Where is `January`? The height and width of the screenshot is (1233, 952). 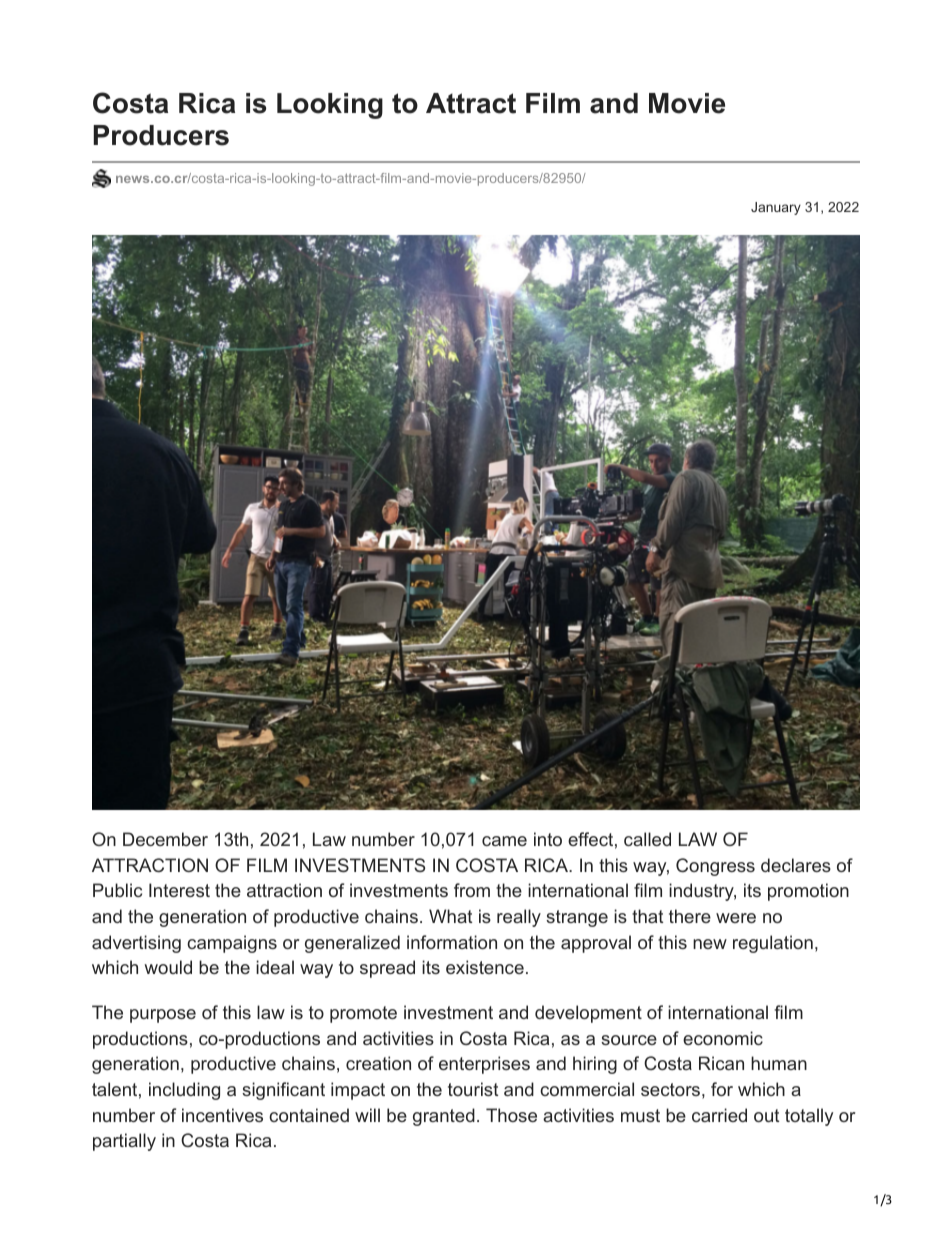
January is located at coordinates (776, 208).
